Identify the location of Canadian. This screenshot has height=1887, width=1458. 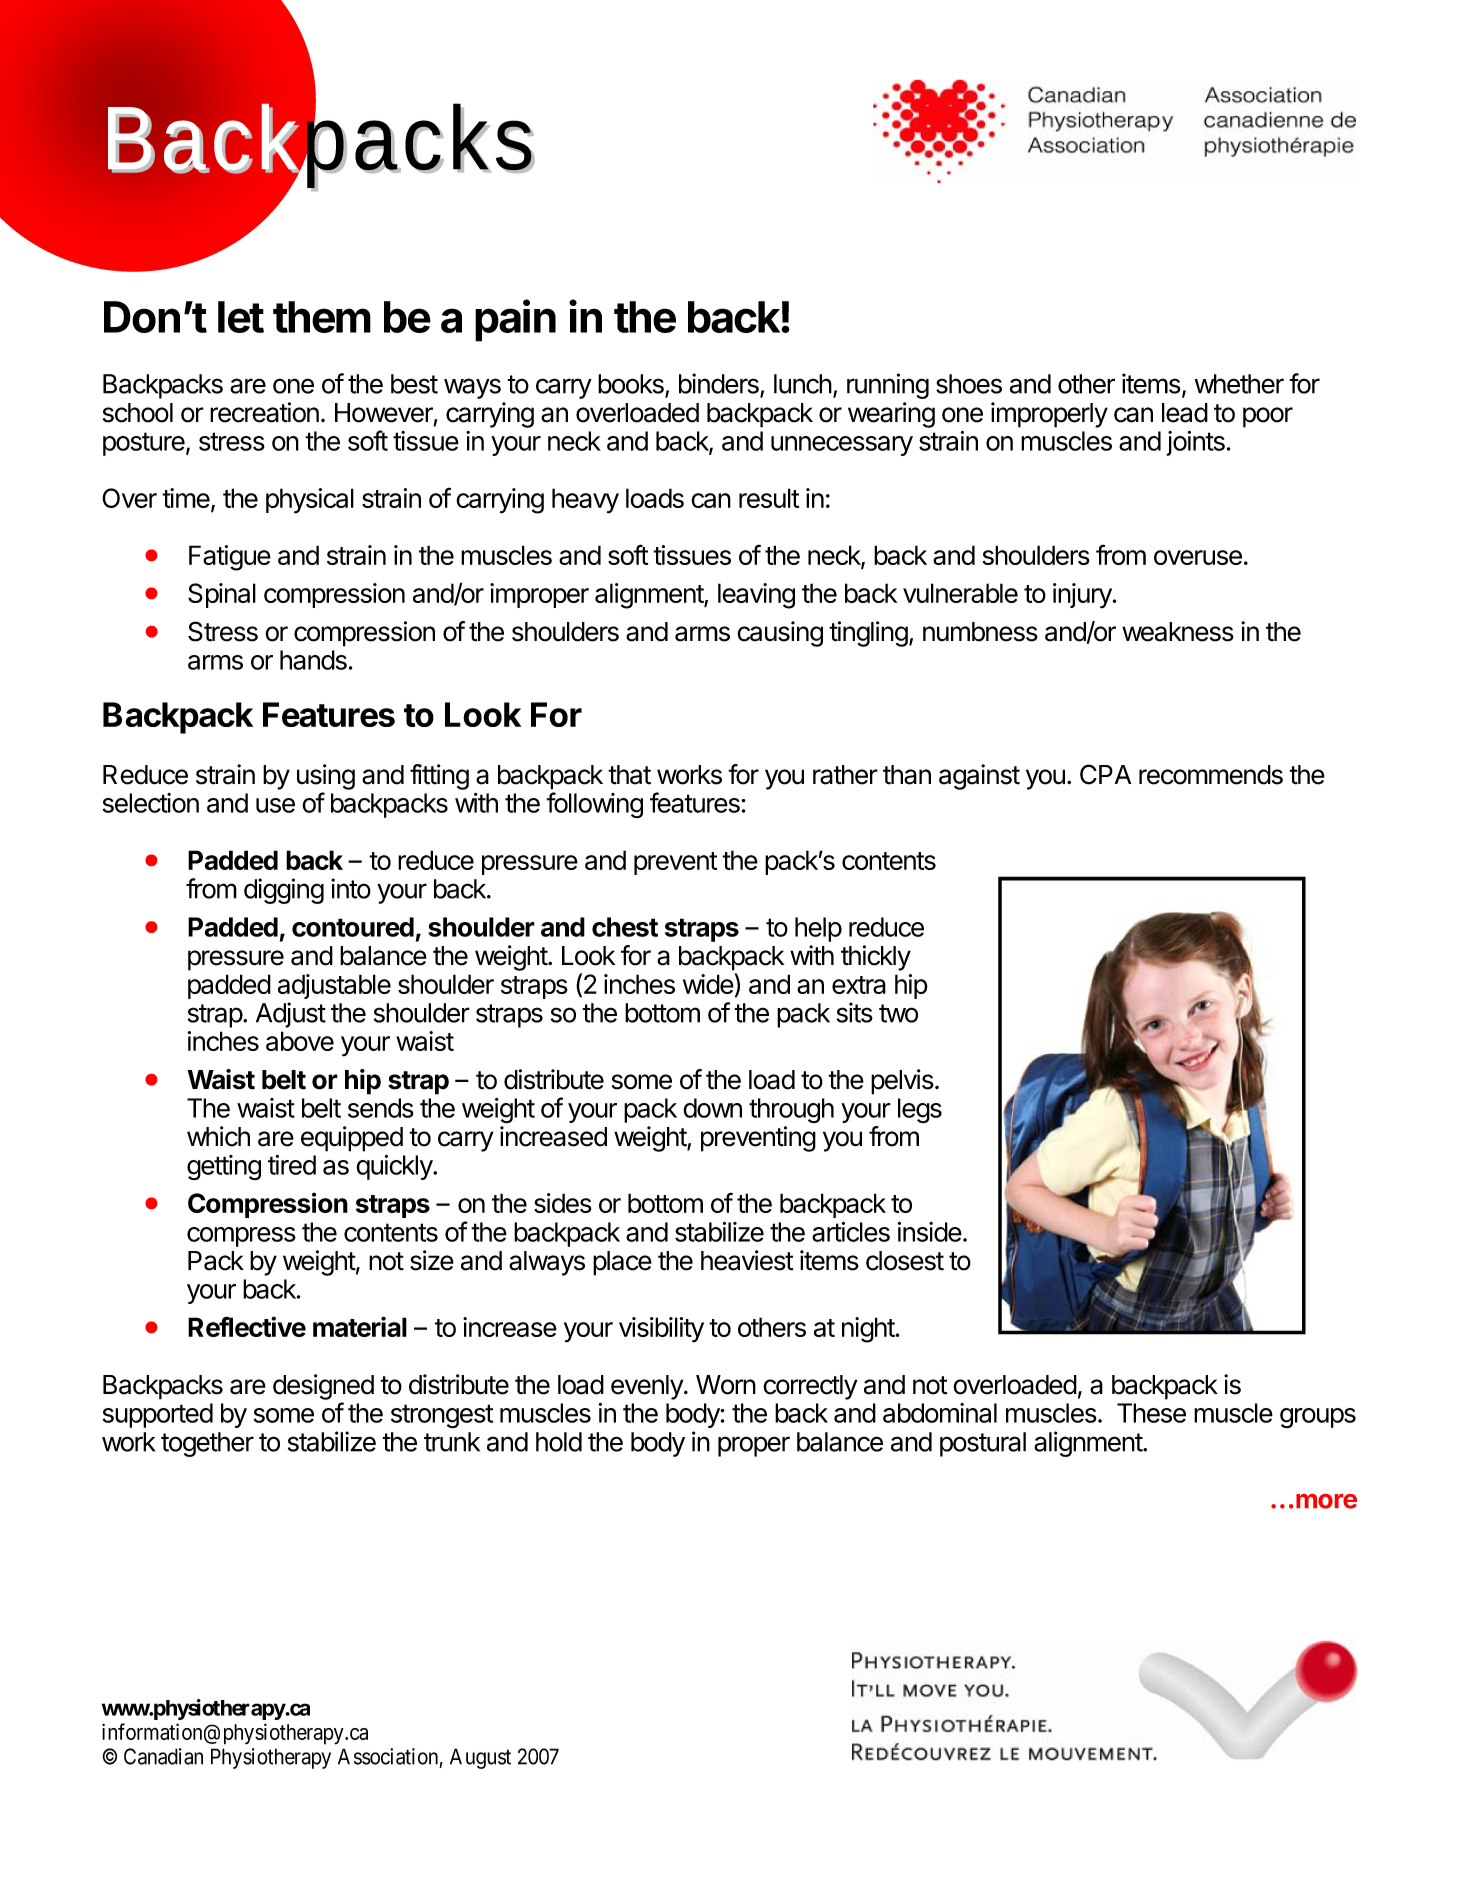
(163, 1756).
